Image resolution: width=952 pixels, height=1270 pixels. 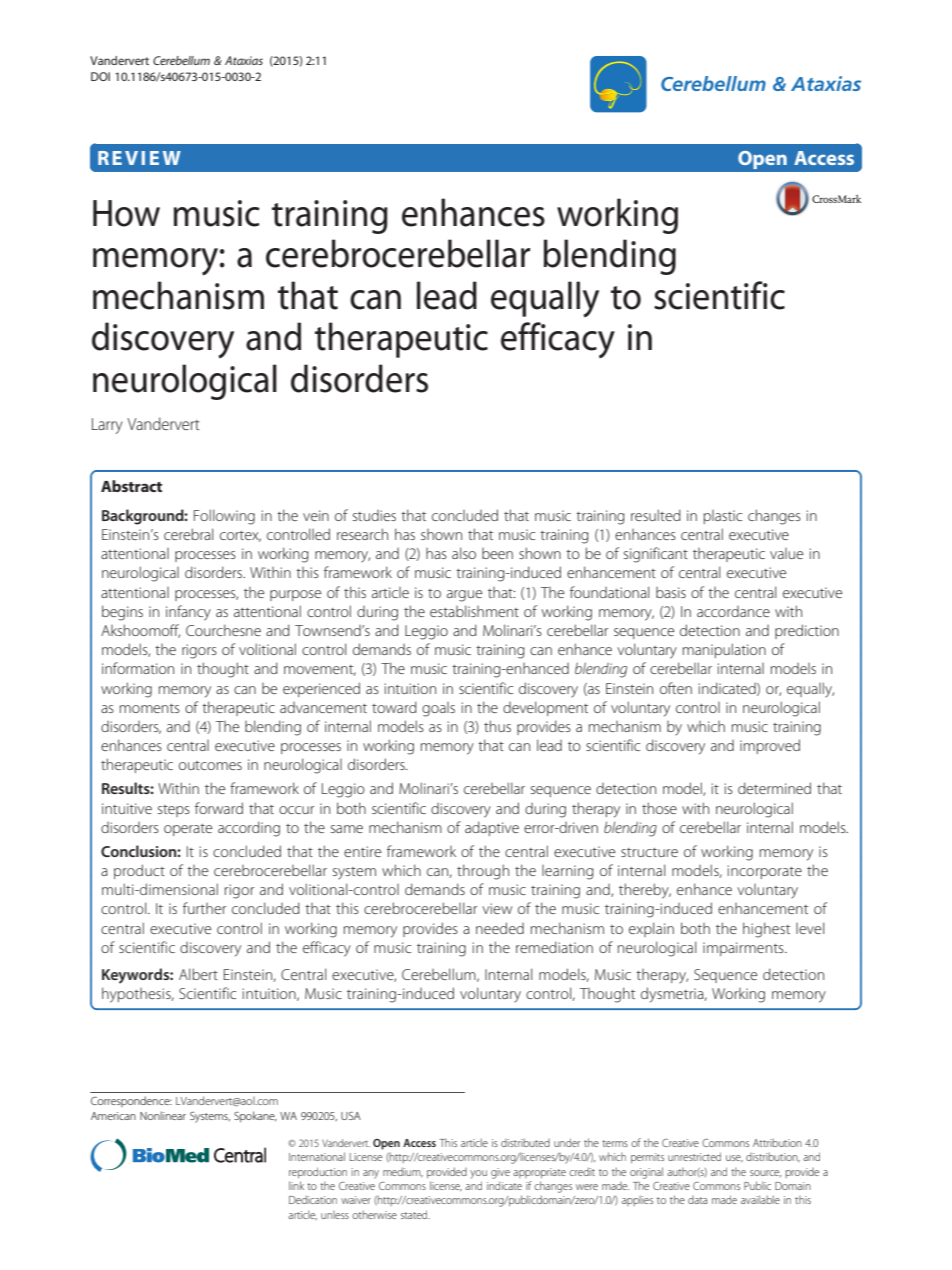 What do you see at coordinates (107, 426) in the page?
I see `Larry` at bounding box center [107, 426].
